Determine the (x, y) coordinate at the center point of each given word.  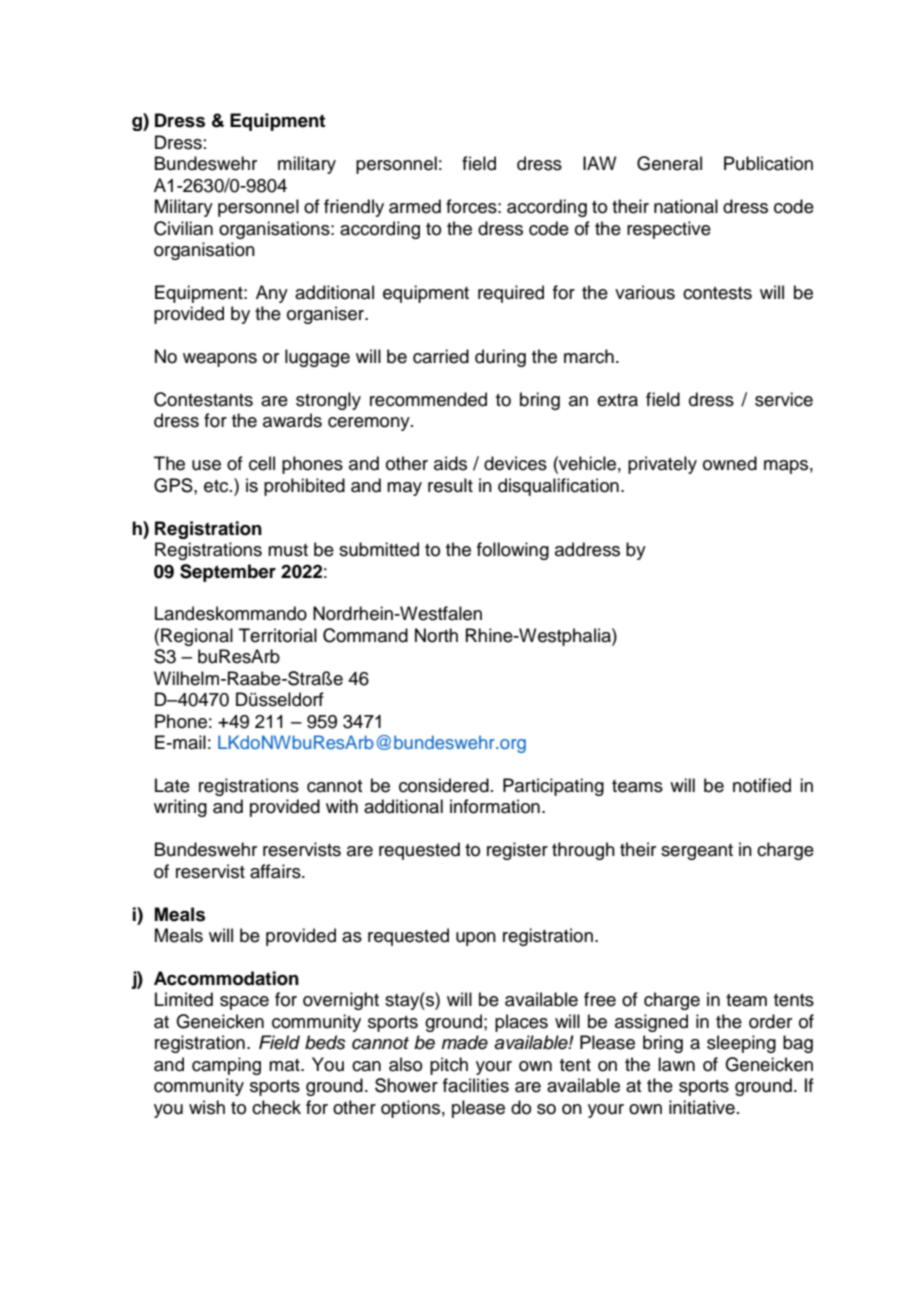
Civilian (183, 228)
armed (415, 206)
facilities (476, 1085)
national (686, 206)
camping (226, 1066)
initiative (702, 1107)
